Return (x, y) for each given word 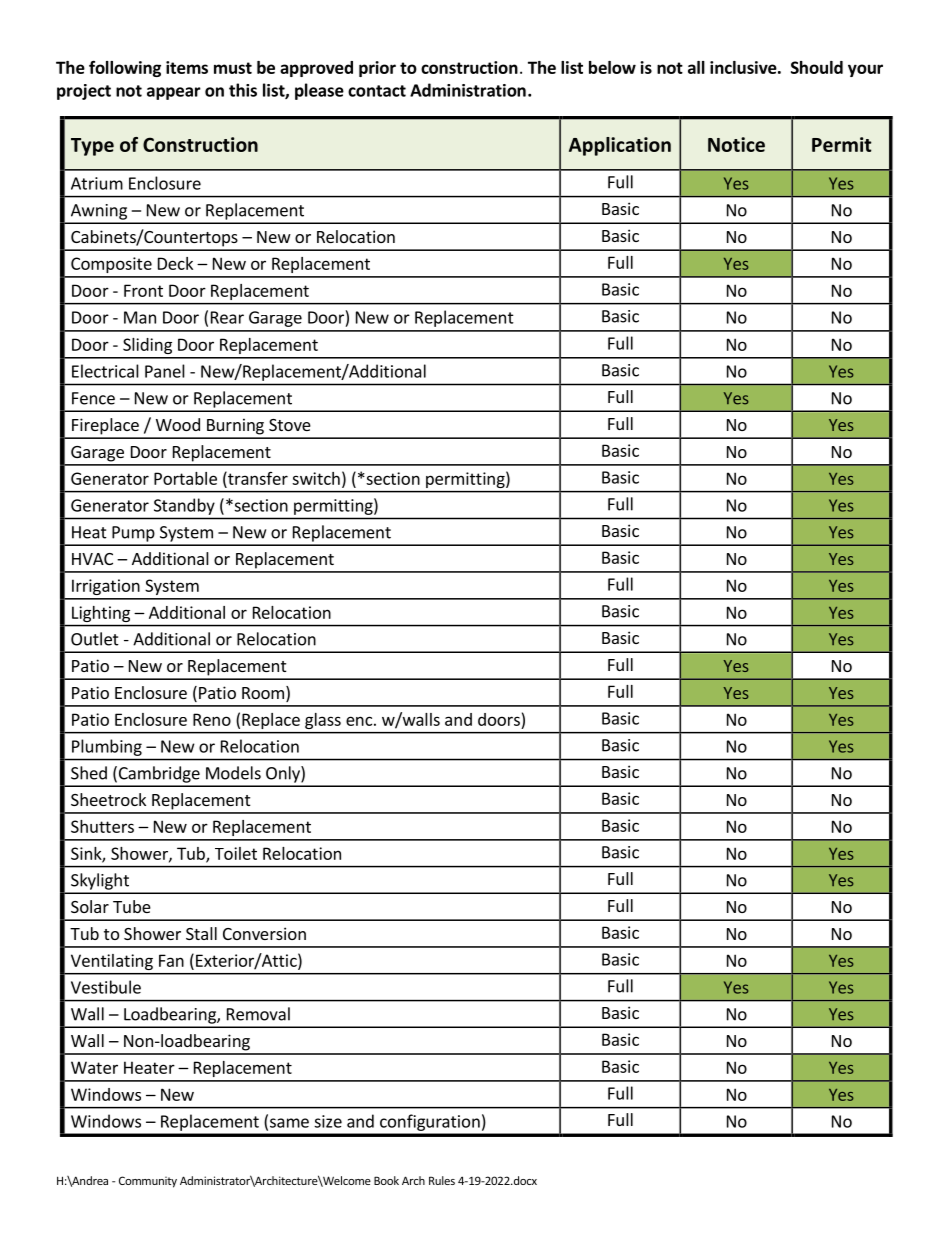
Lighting (101, 614)
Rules (442, 1180)
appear (174, 93)
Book (386, 1180)
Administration (468, 90)
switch (316, 478)
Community (148, 1182)
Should (817, 67)
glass (323, 721)
